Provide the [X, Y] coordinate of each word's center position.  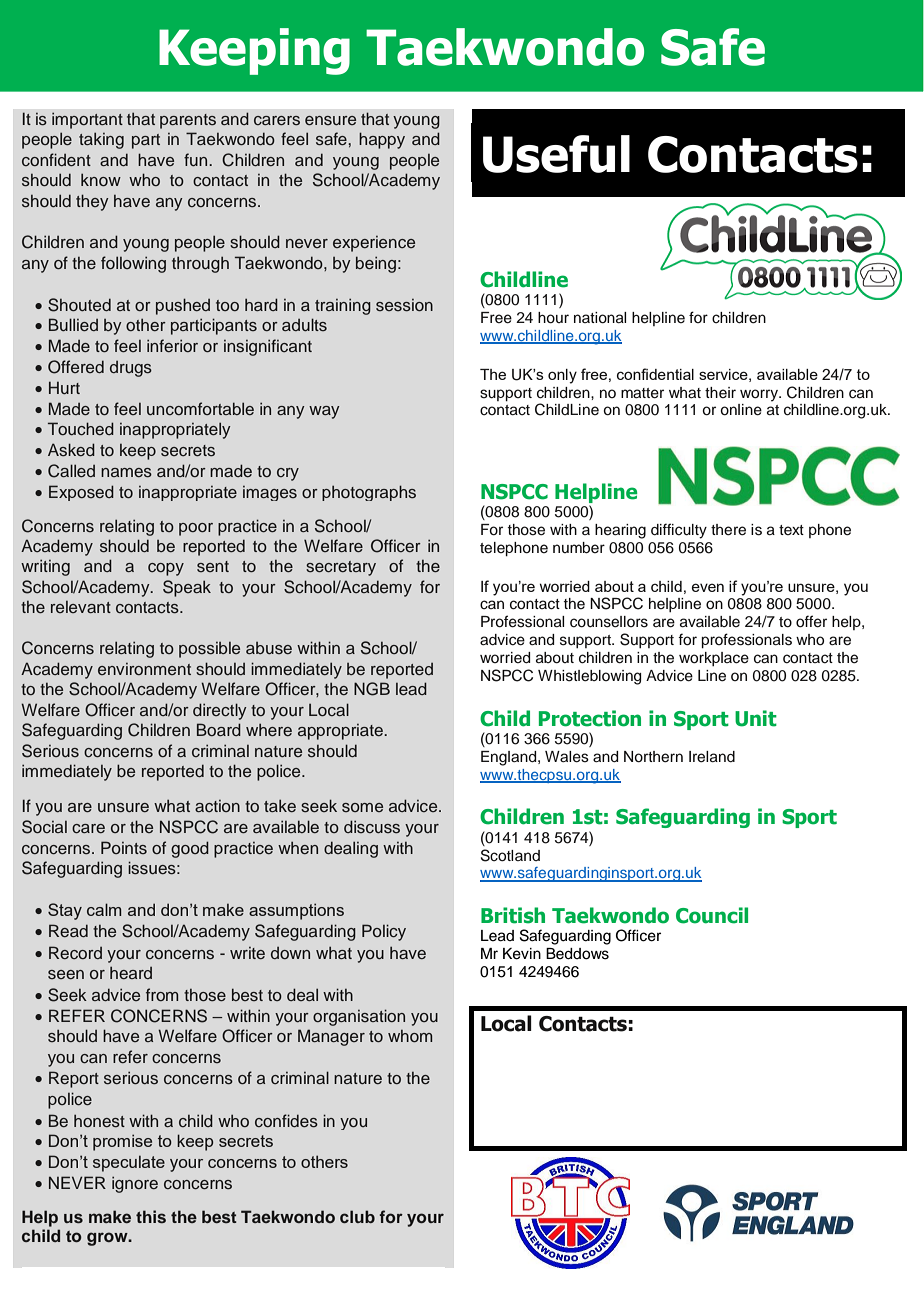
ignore [135, 1184]
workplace [714, 659]
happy [382, 140]
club [357, 1216]
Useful [556, 154]
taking [101, 140]
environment [144, 669]
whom [410, 1036]
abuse [269, 648]
